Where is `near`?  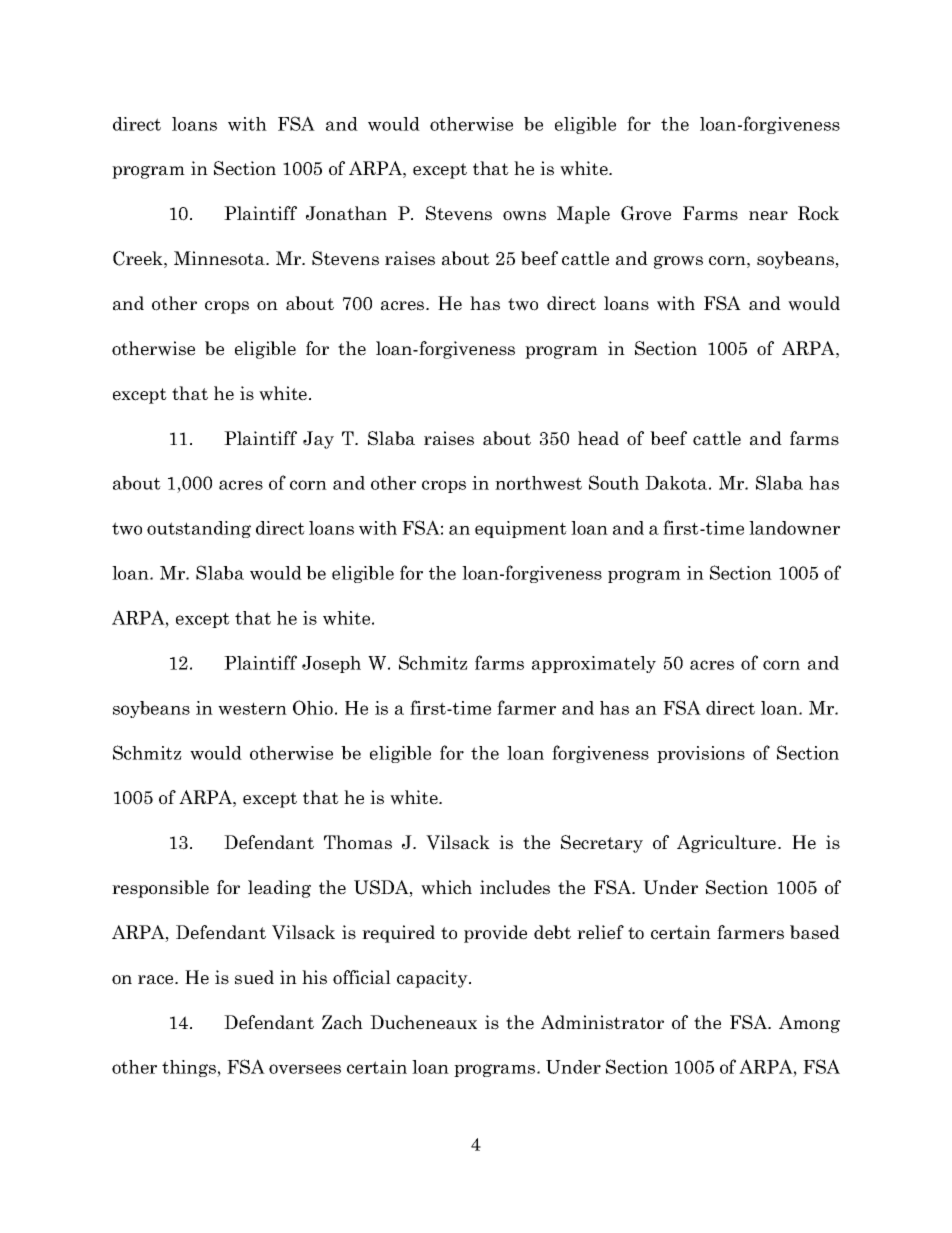 near is located at coordinates (768, 216).
